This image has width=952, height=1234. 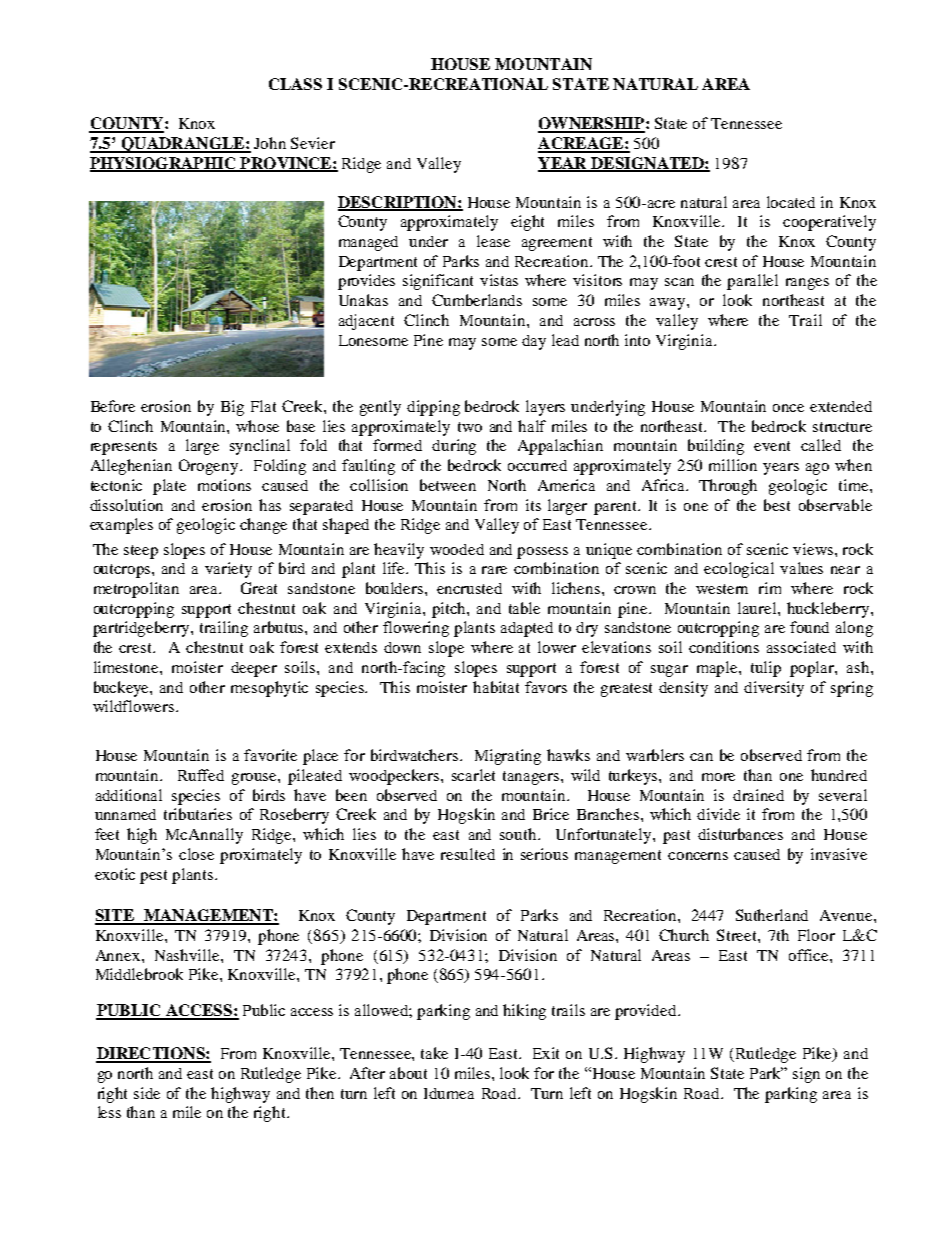 What do you see at coordinates (716, 447) in the image?
I see `building` at bounding box center [716, 447].
